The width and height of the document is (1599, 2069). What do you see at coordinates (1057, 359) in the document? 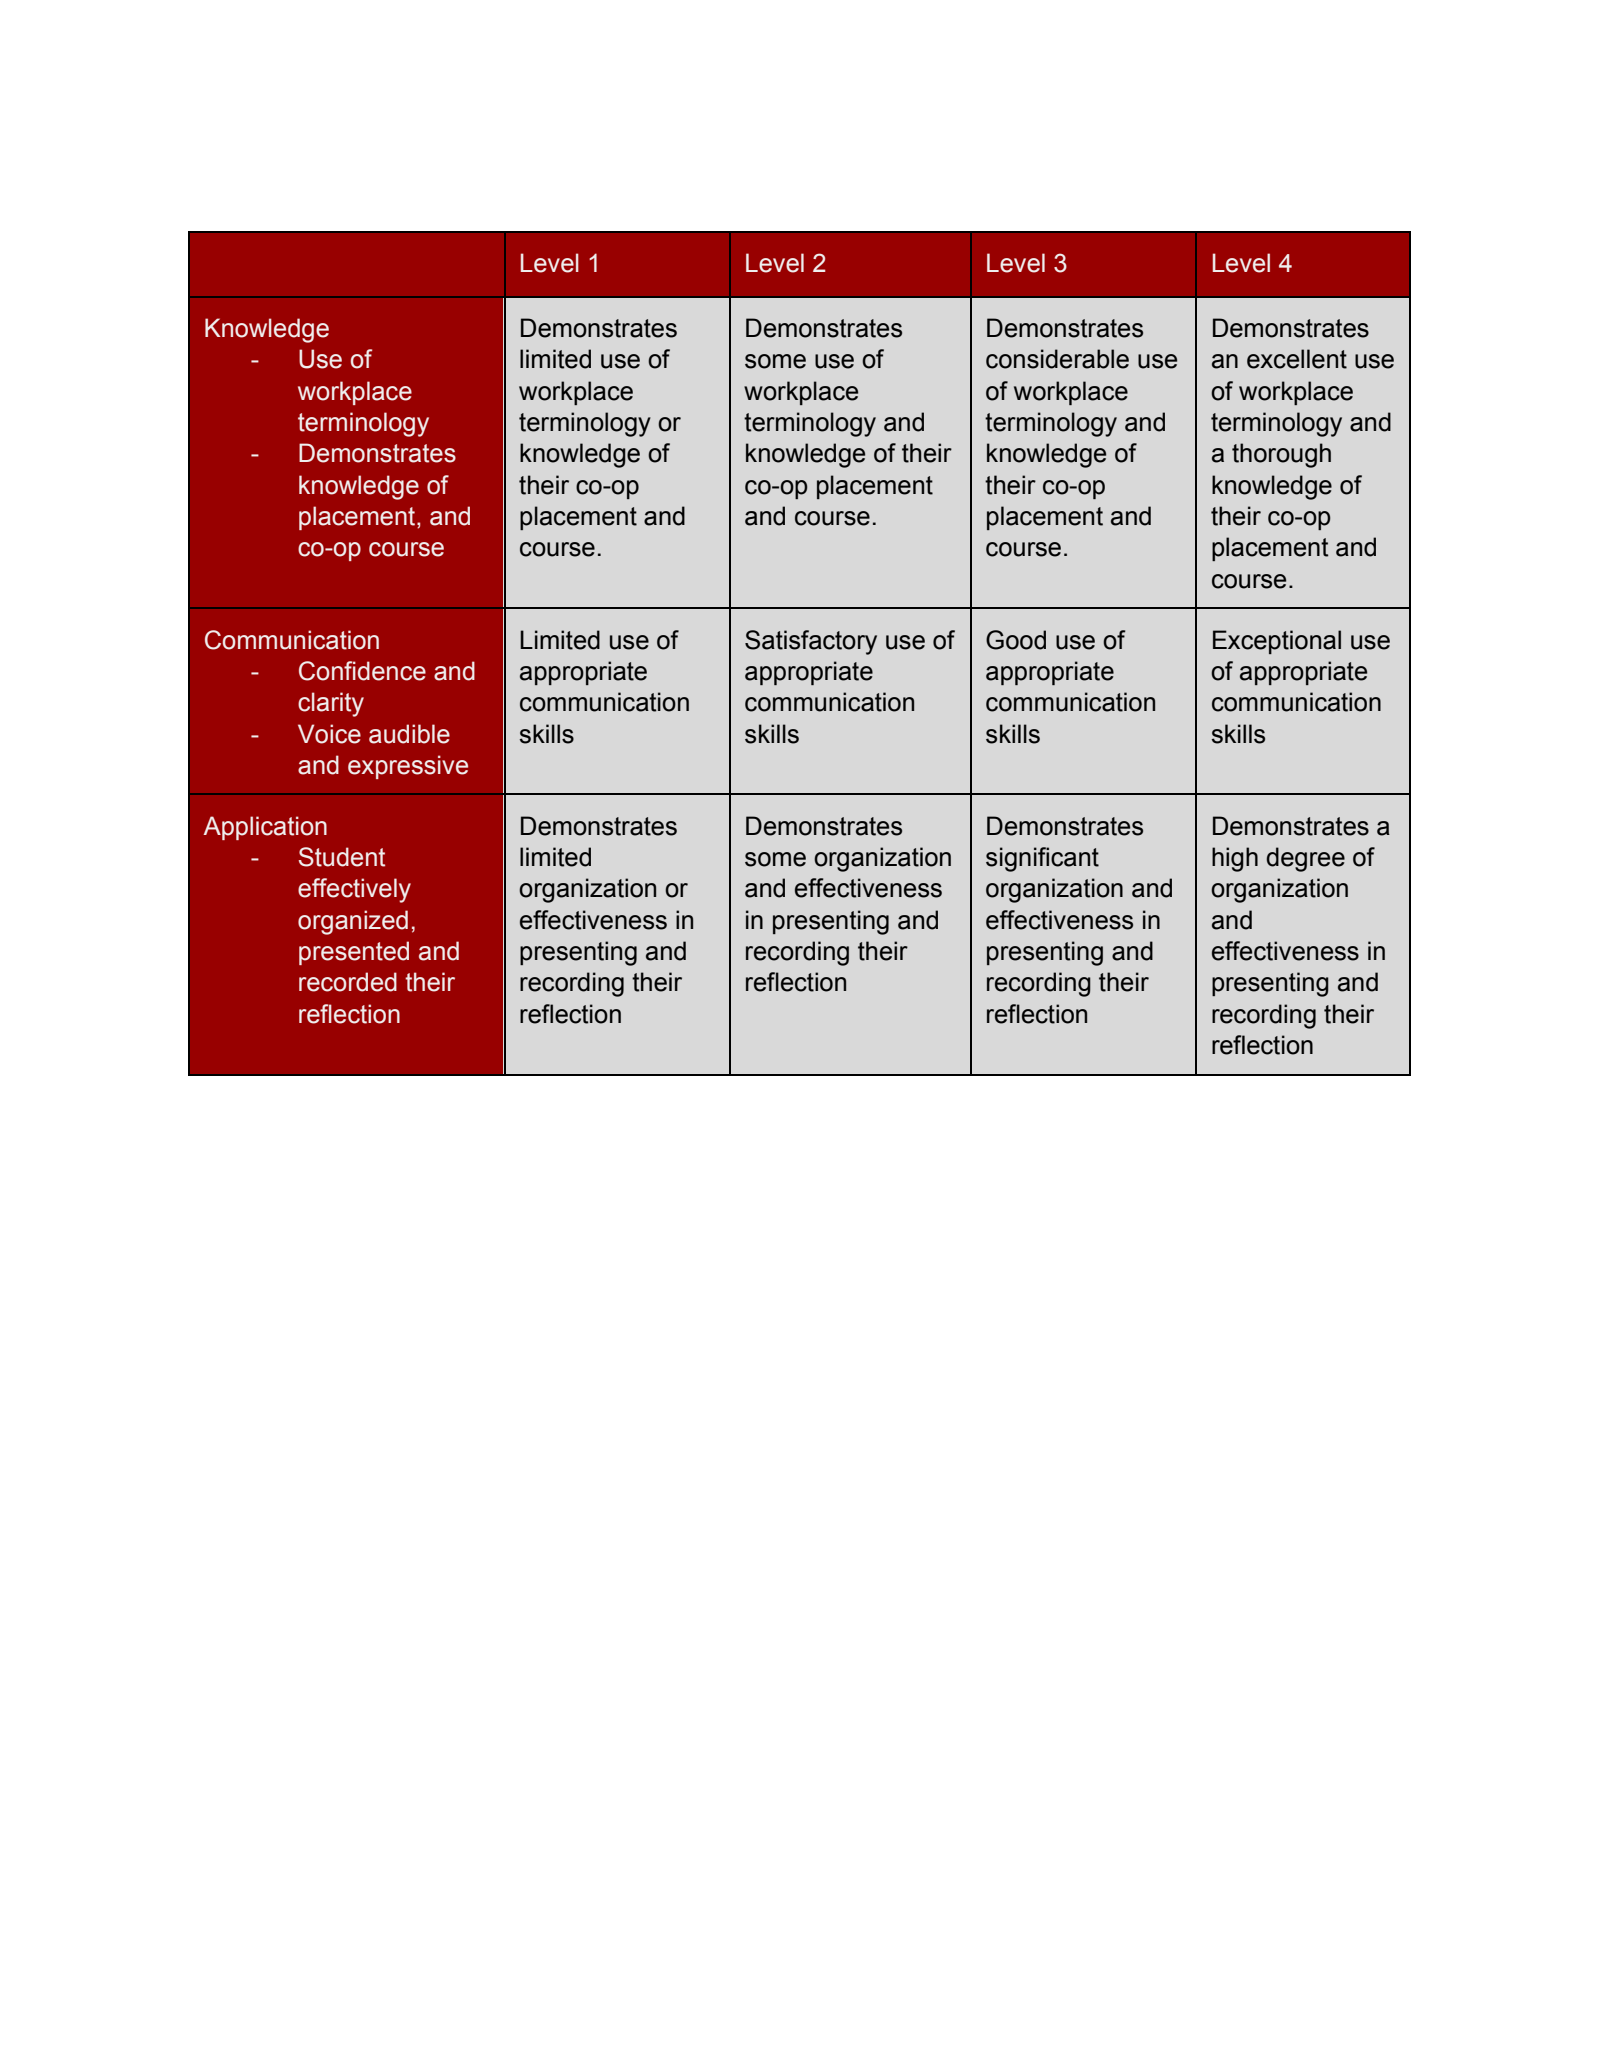
I see `considerable` at bounding box center [1057, 359].
